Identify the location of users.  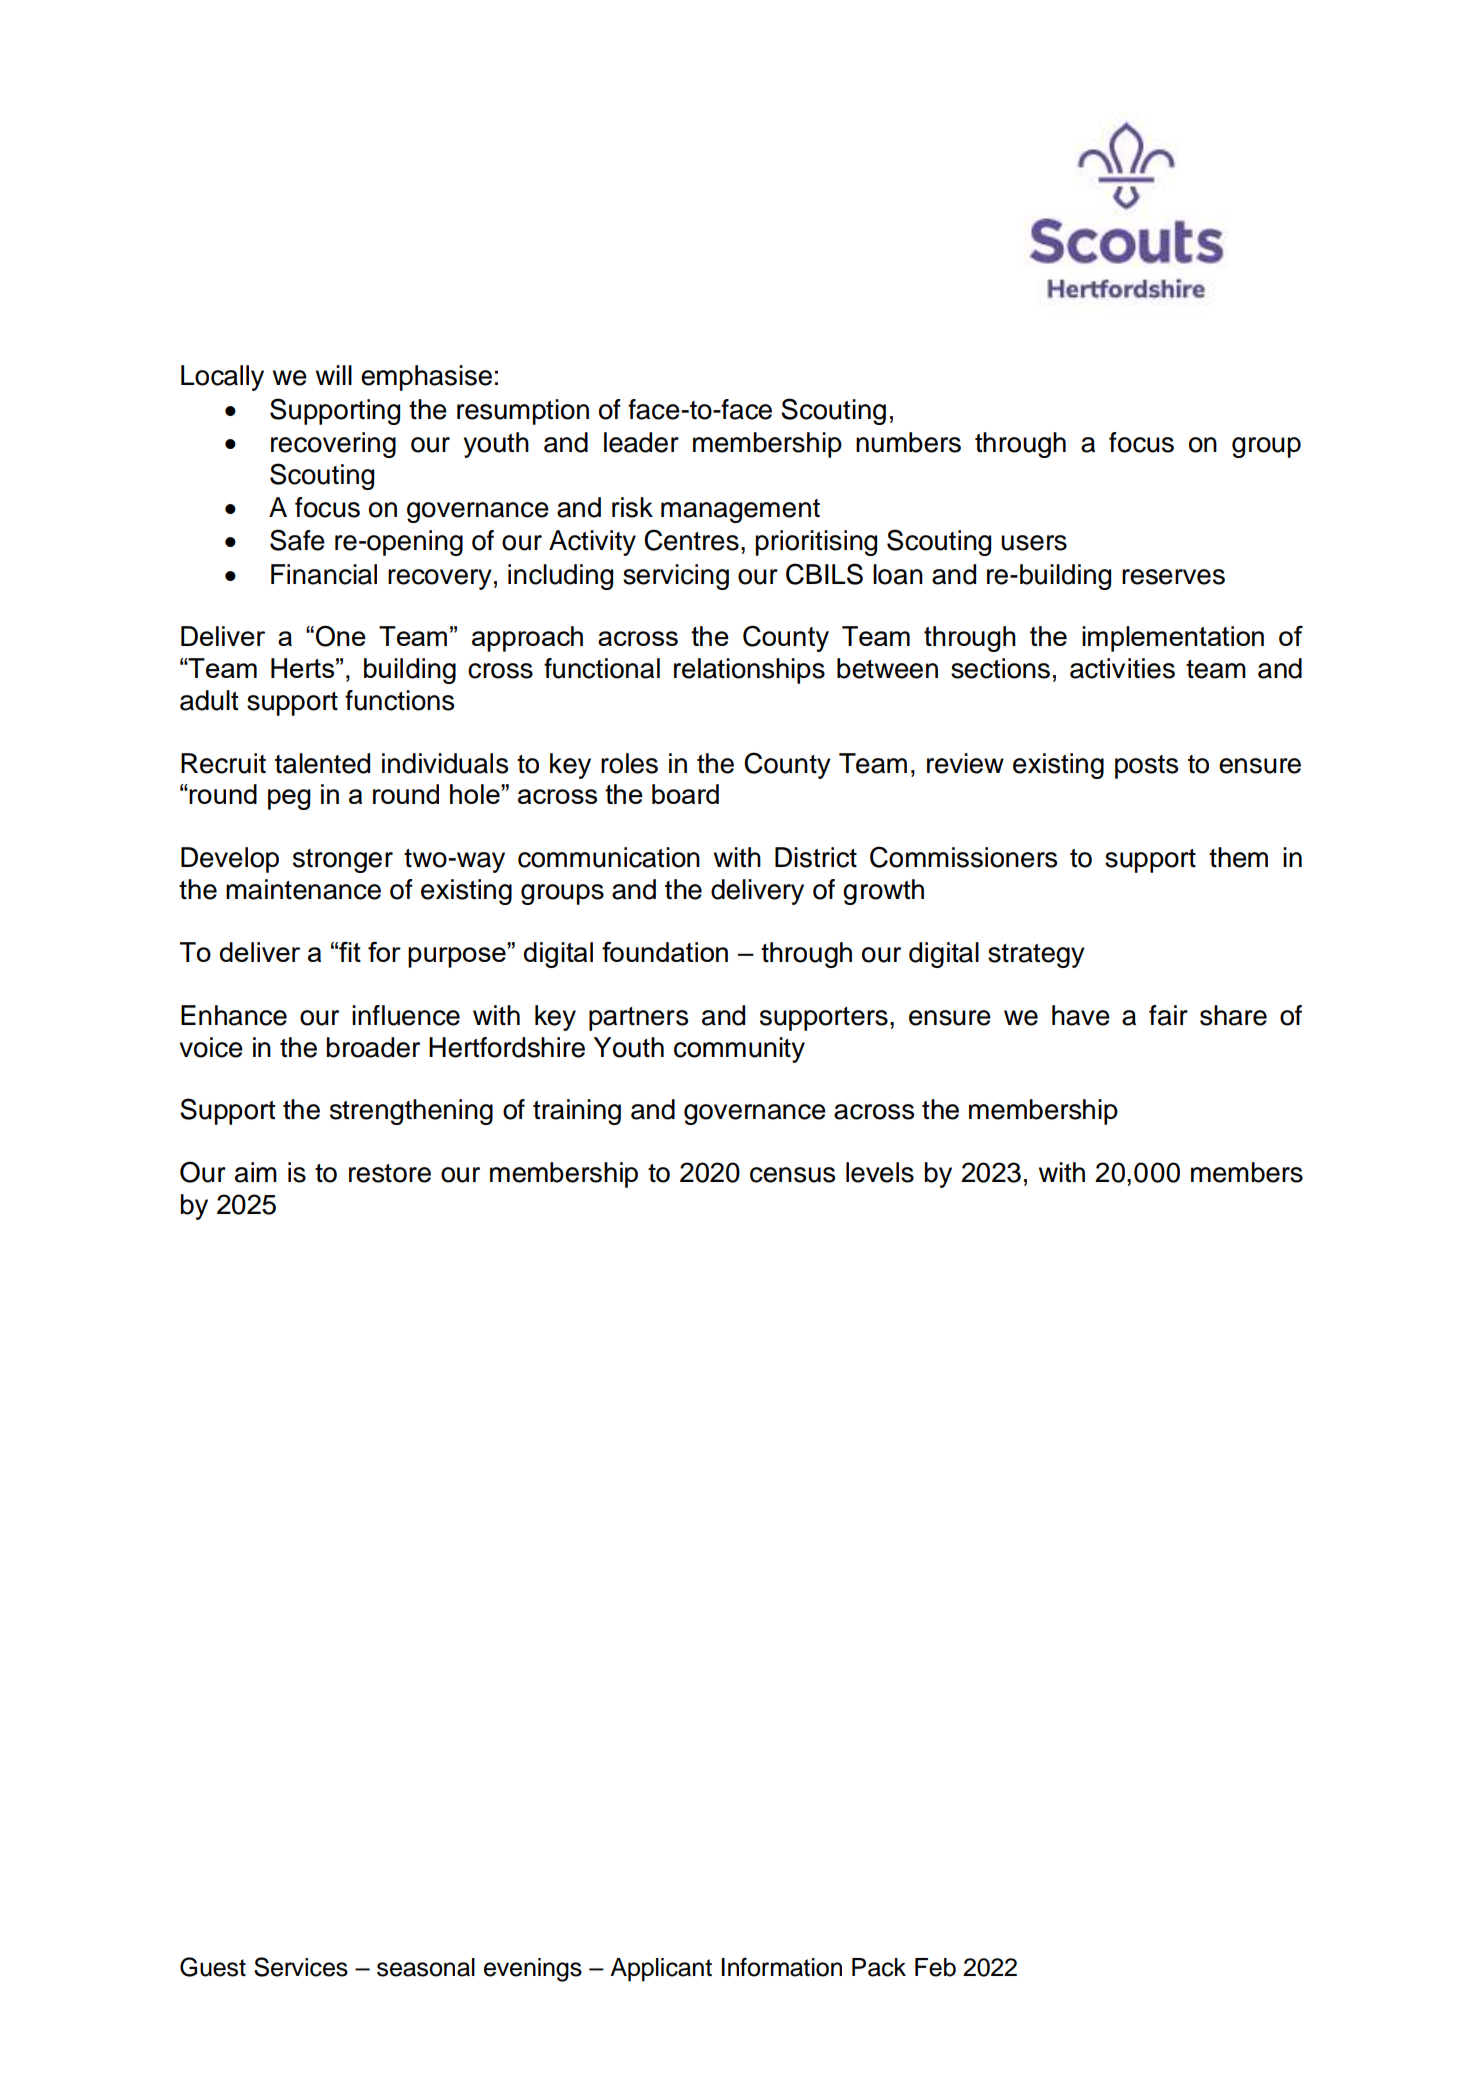
(1034, 543).
